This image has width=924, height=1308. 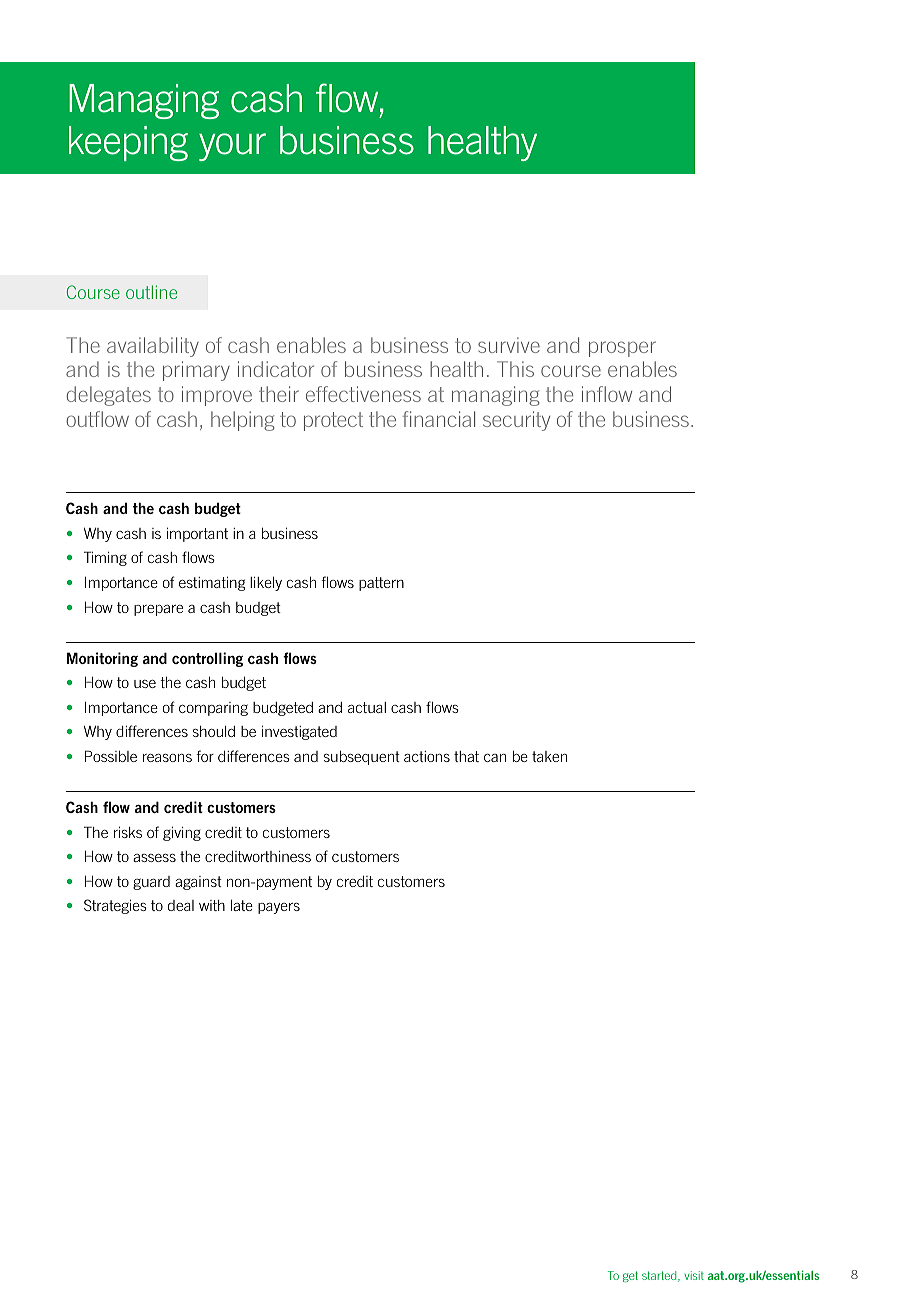 What do you see at coordinates (279, 908) in the image?
I see `payers` at bounding box center [279, 908].
